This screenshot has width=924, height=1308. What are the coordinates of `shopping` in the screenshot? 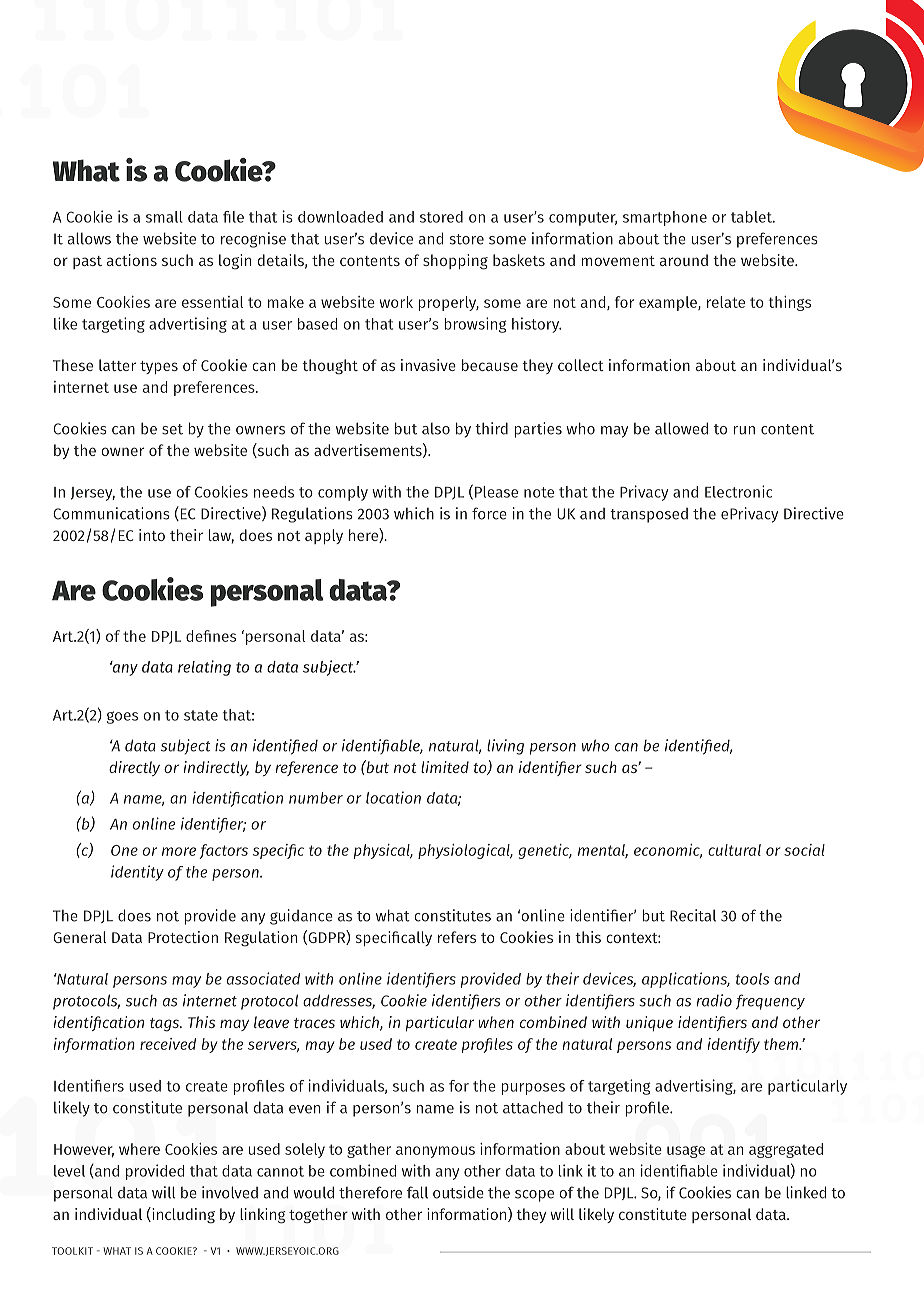 It's located at (455, 262).
